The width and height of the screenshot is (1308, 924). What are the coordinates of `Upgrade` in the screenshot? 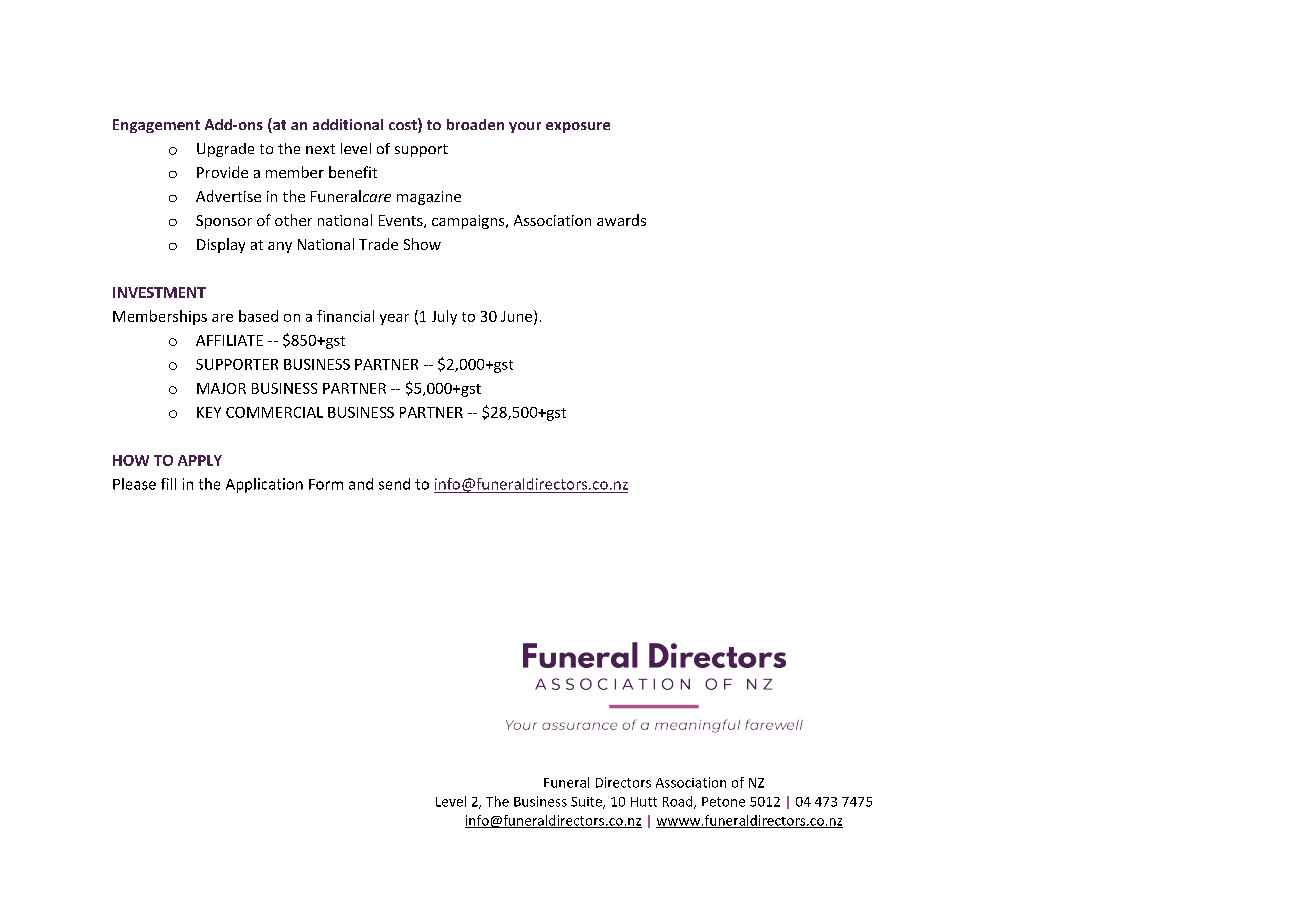 It's located at (225, 150).
